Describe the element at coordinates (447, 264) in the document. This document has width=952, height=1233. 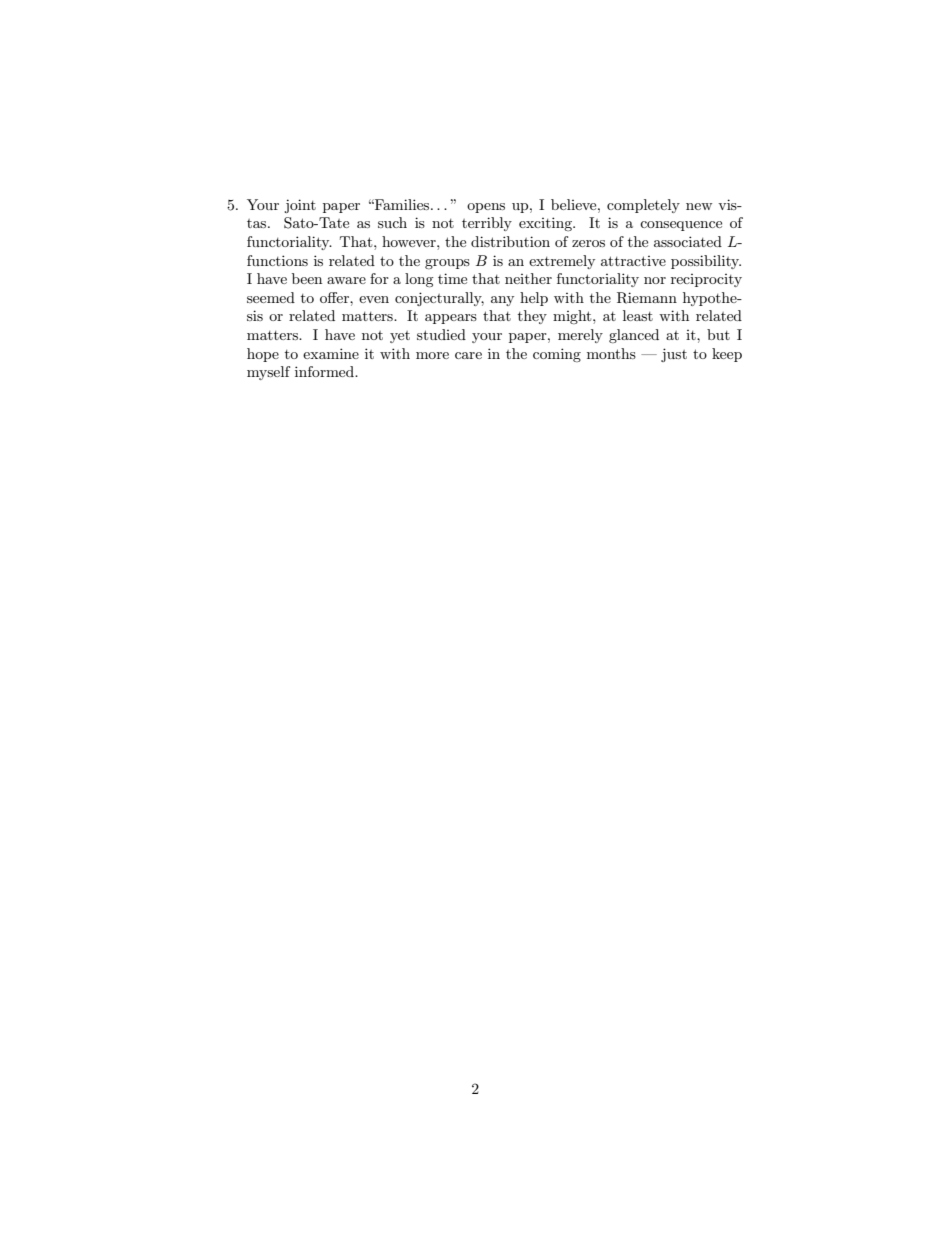
I see `groups` at that location.
